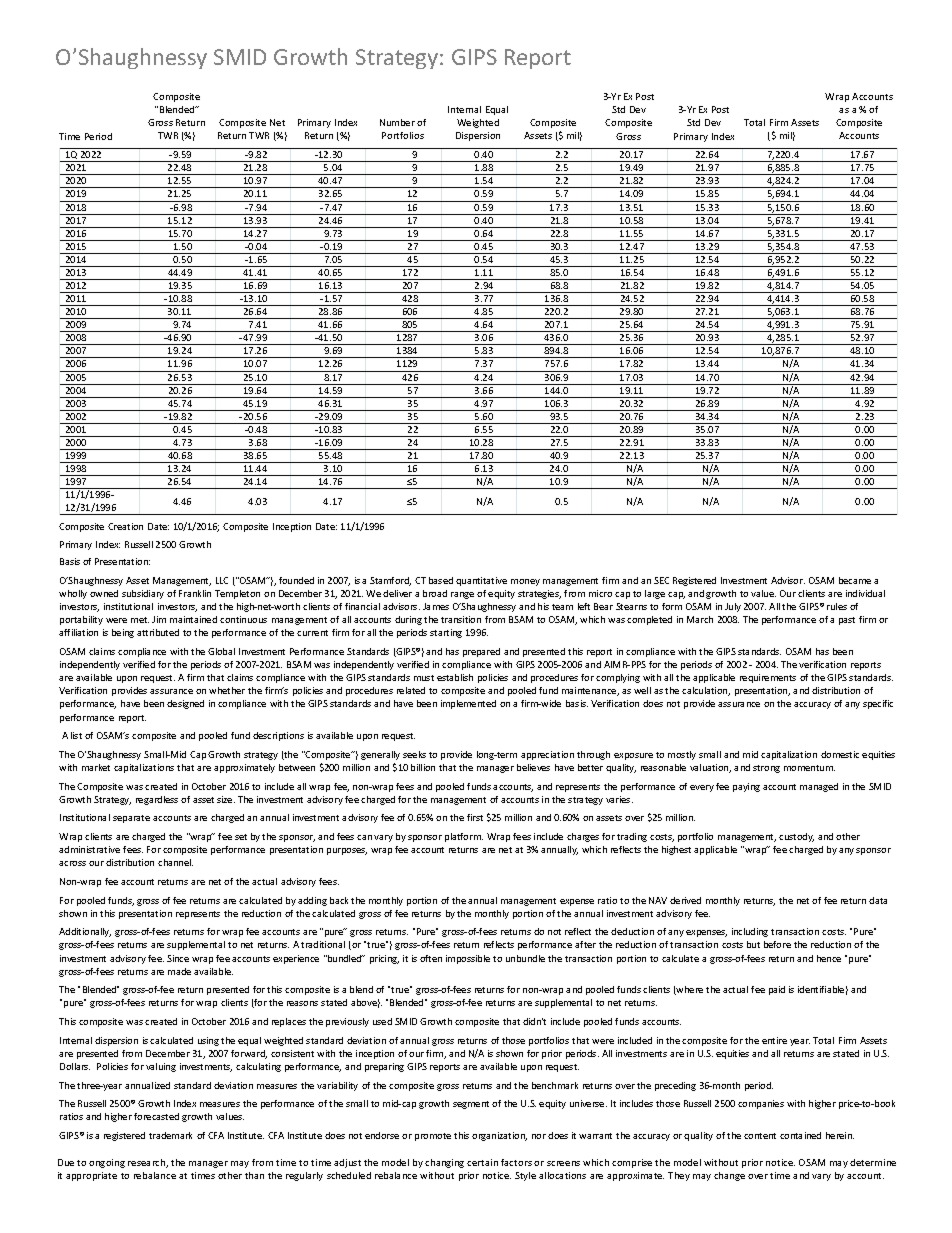  What do you see at coordinates (157, 800) in the document?
I see `regardless` at bounding box center [157, 800].
